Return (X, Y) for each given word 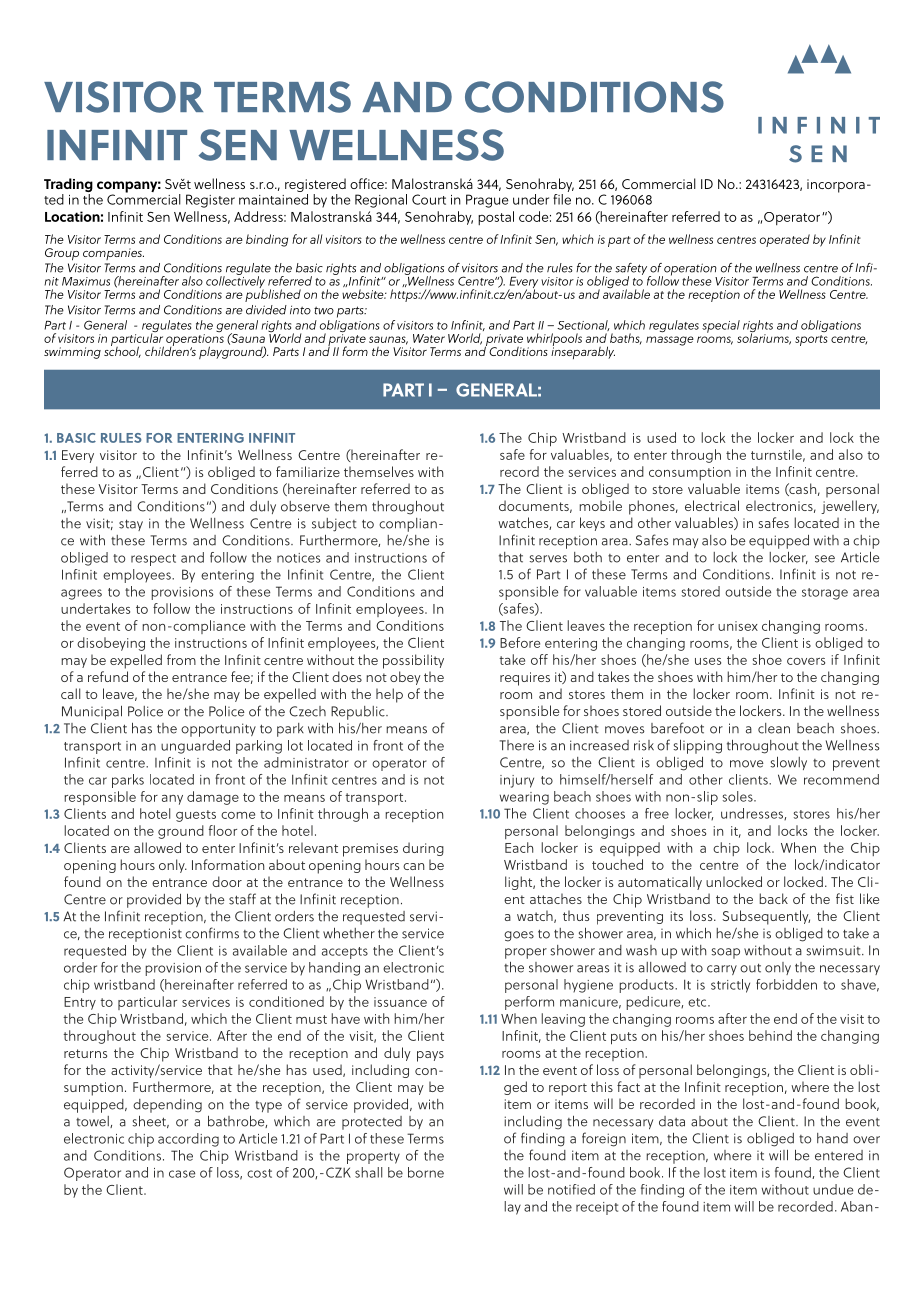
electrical (712, 505)
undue (833, 1189)
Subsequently (766, 917)
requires (525, 679)
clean (774, 728)
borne (426, 1172)
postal (496, 218)
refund (108, 676)
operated (785, 240)
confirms (212, 933)
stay (131, 525)
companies (113, 254)
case (182, 1174)
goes (519, 936)
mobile (600, 505)
